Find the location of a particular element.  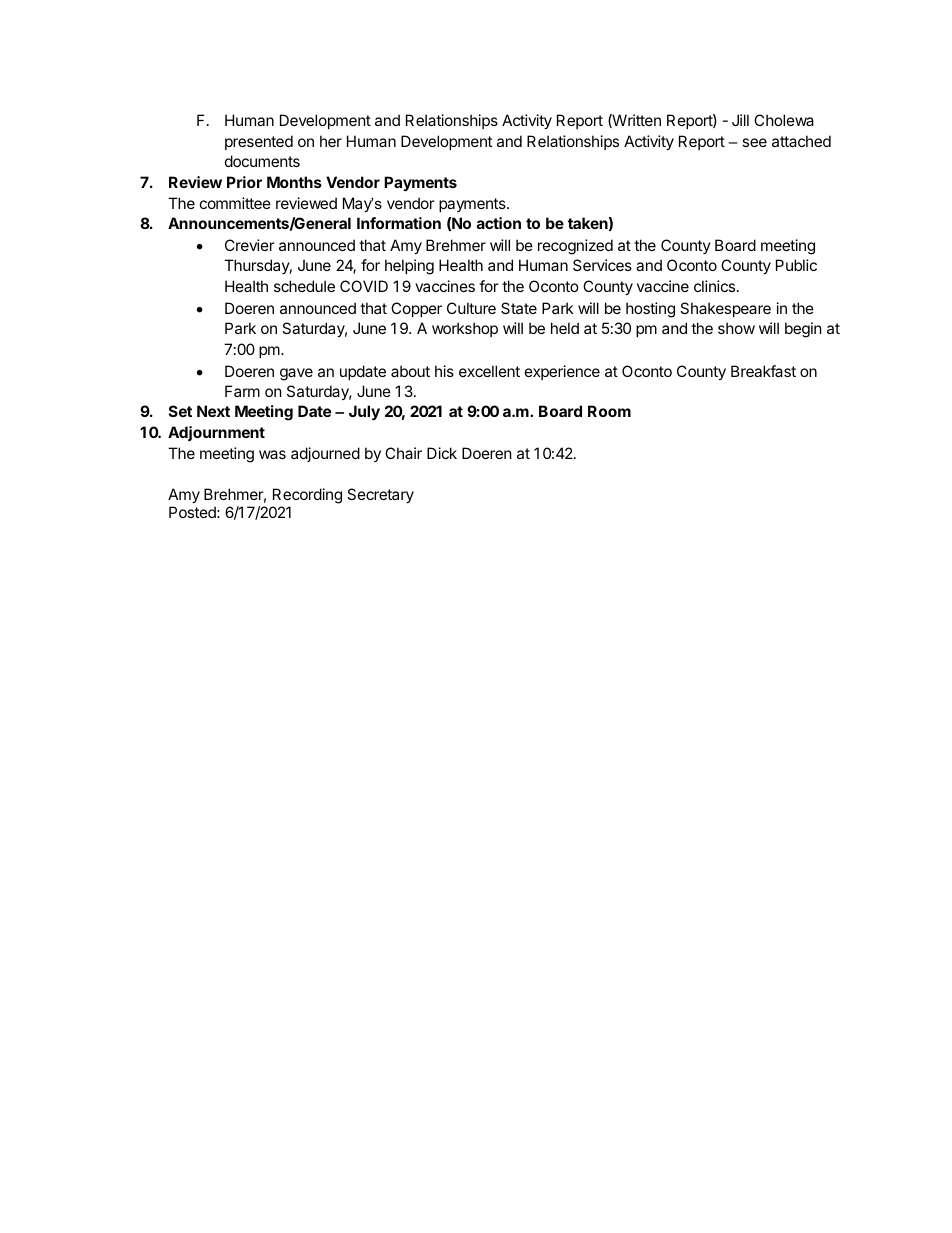

Recording is located at coordinates (307, 496).
